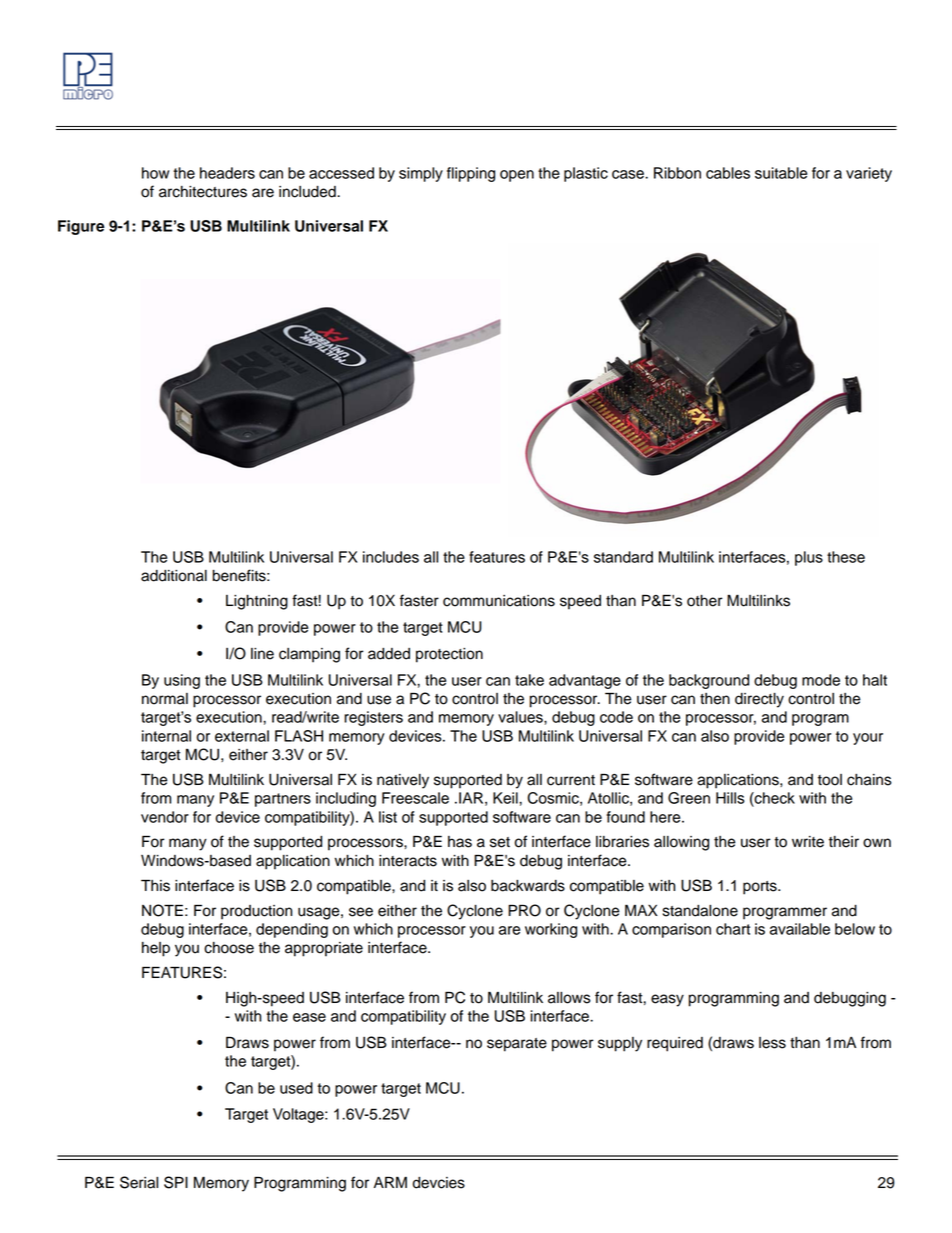  Describe the element at coordinates (781, 173) in the screenshot. I see `suitable` at that location.
